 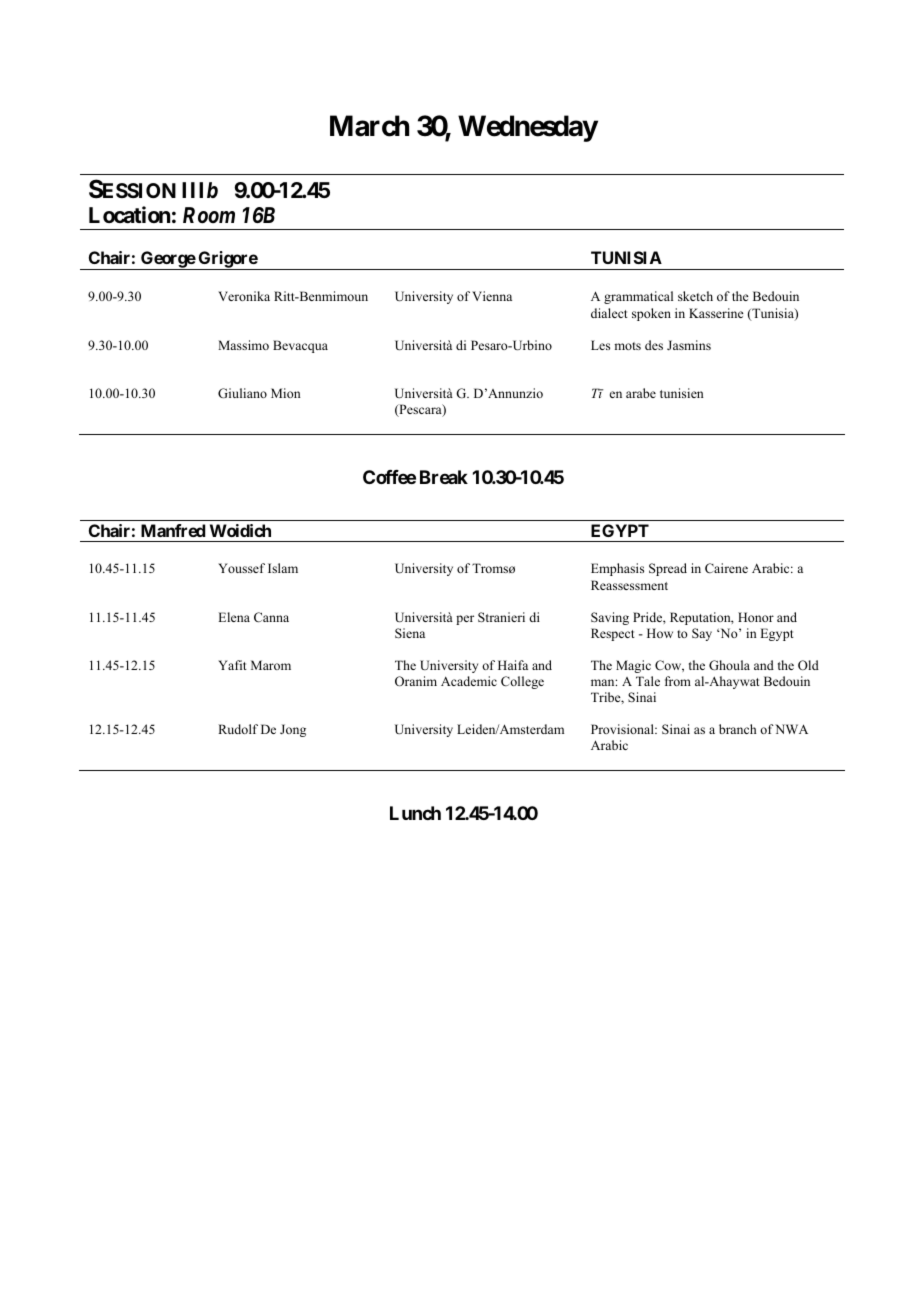 I want to click on Wednesday, so click(x=528, y=128).
